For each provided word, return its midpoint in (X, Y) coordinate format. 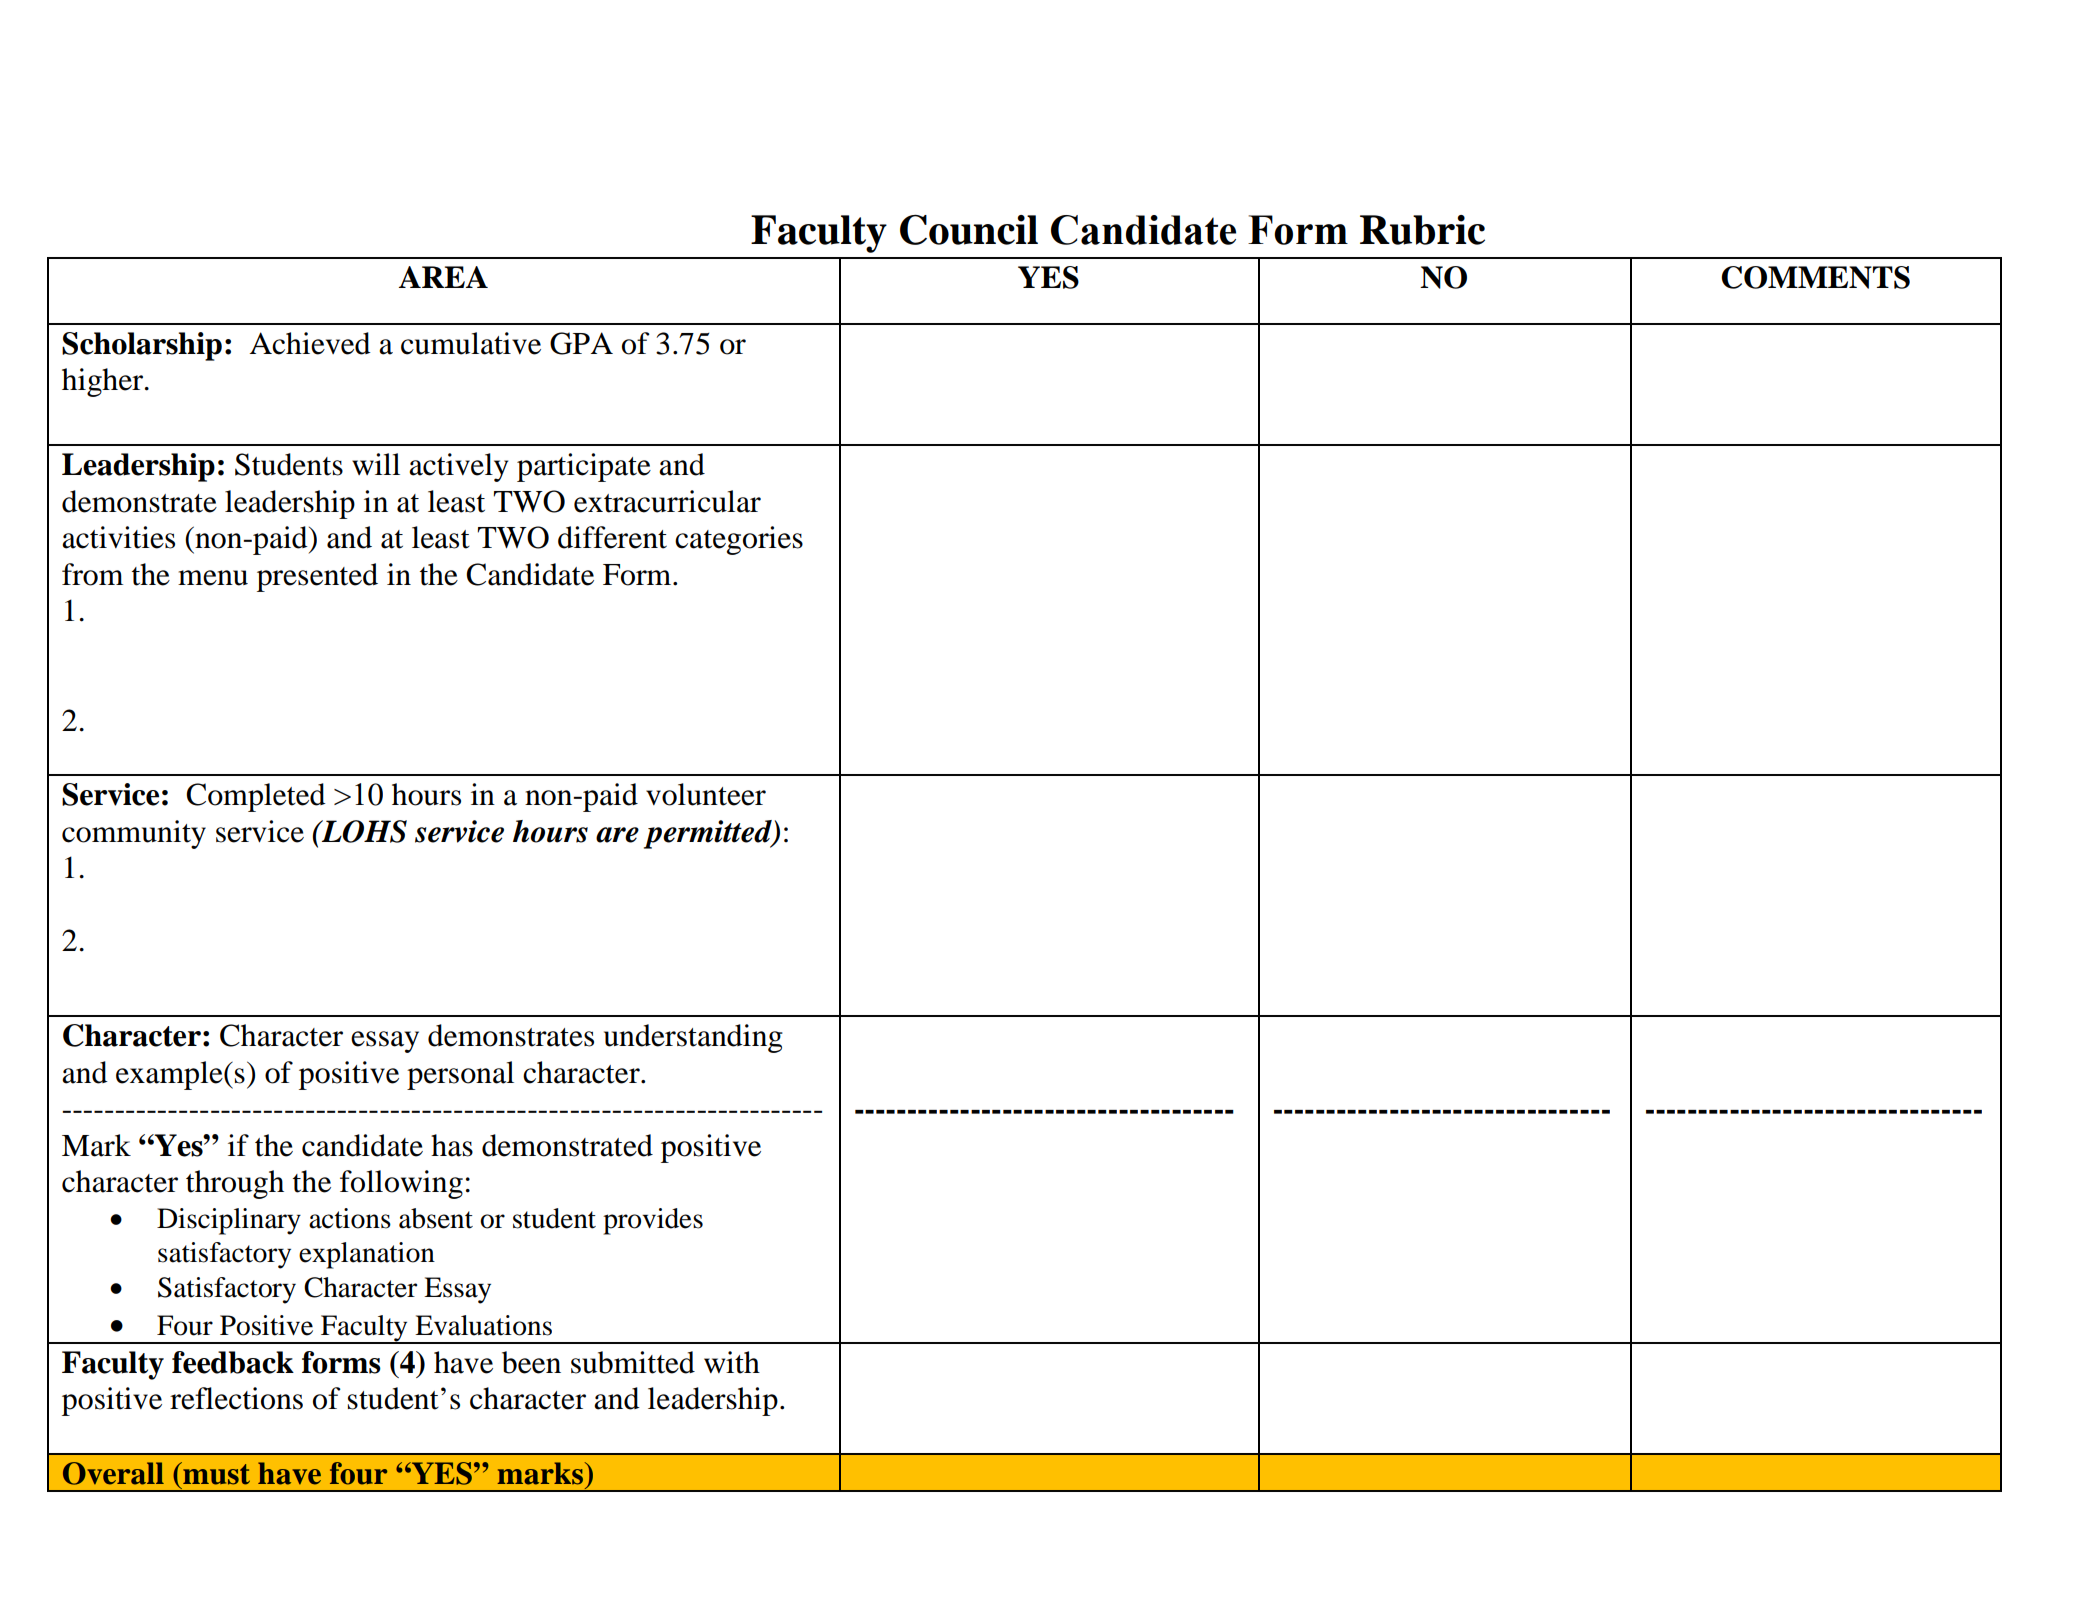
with (732, 1362)
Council (969, 230)
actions (350, 1218)
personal (460, 1075)
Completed (256, 797)
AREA (443, 277)
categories (739, 540)
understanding (693, 1038)
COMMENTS (1815, 277)
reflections (236, 1398)
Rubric (1422, 230)
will (376, 464)
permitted (709, 834)
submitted (633, 1362)
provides (653, 1221)
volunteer (706, 794)
